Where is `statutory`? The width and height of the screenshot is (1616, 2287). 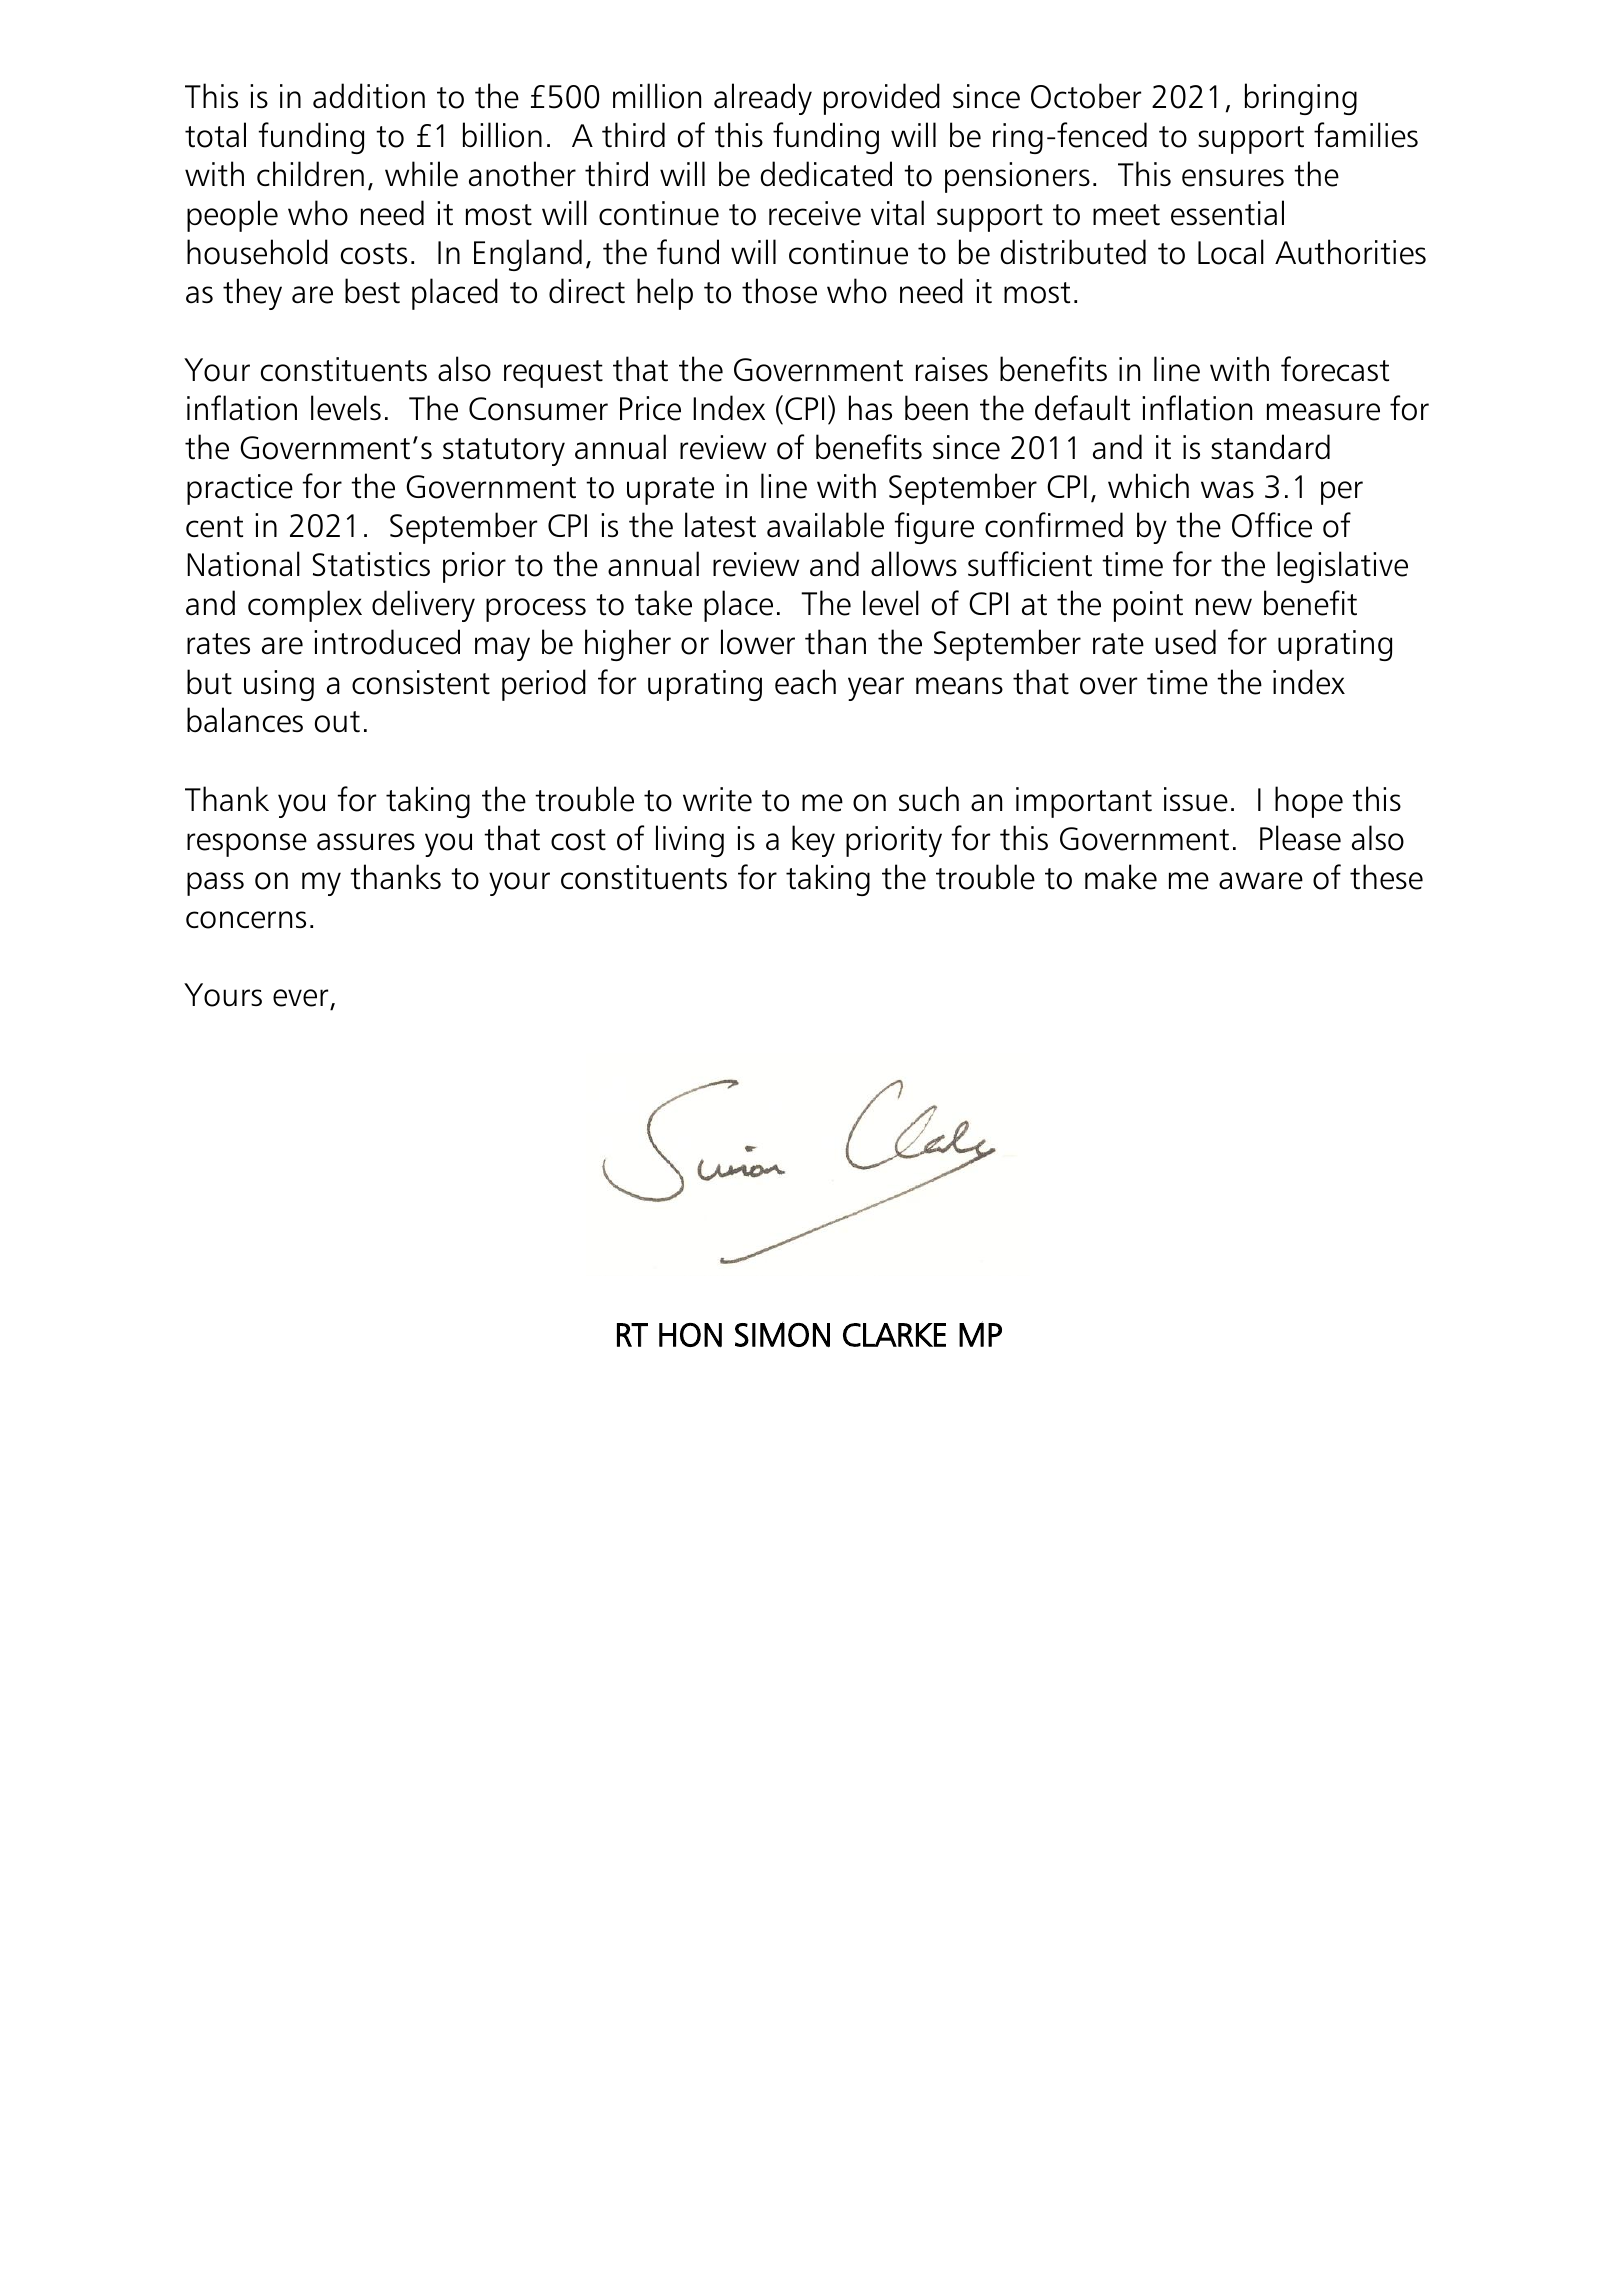
statutory is located at coordinates (504, 452).
